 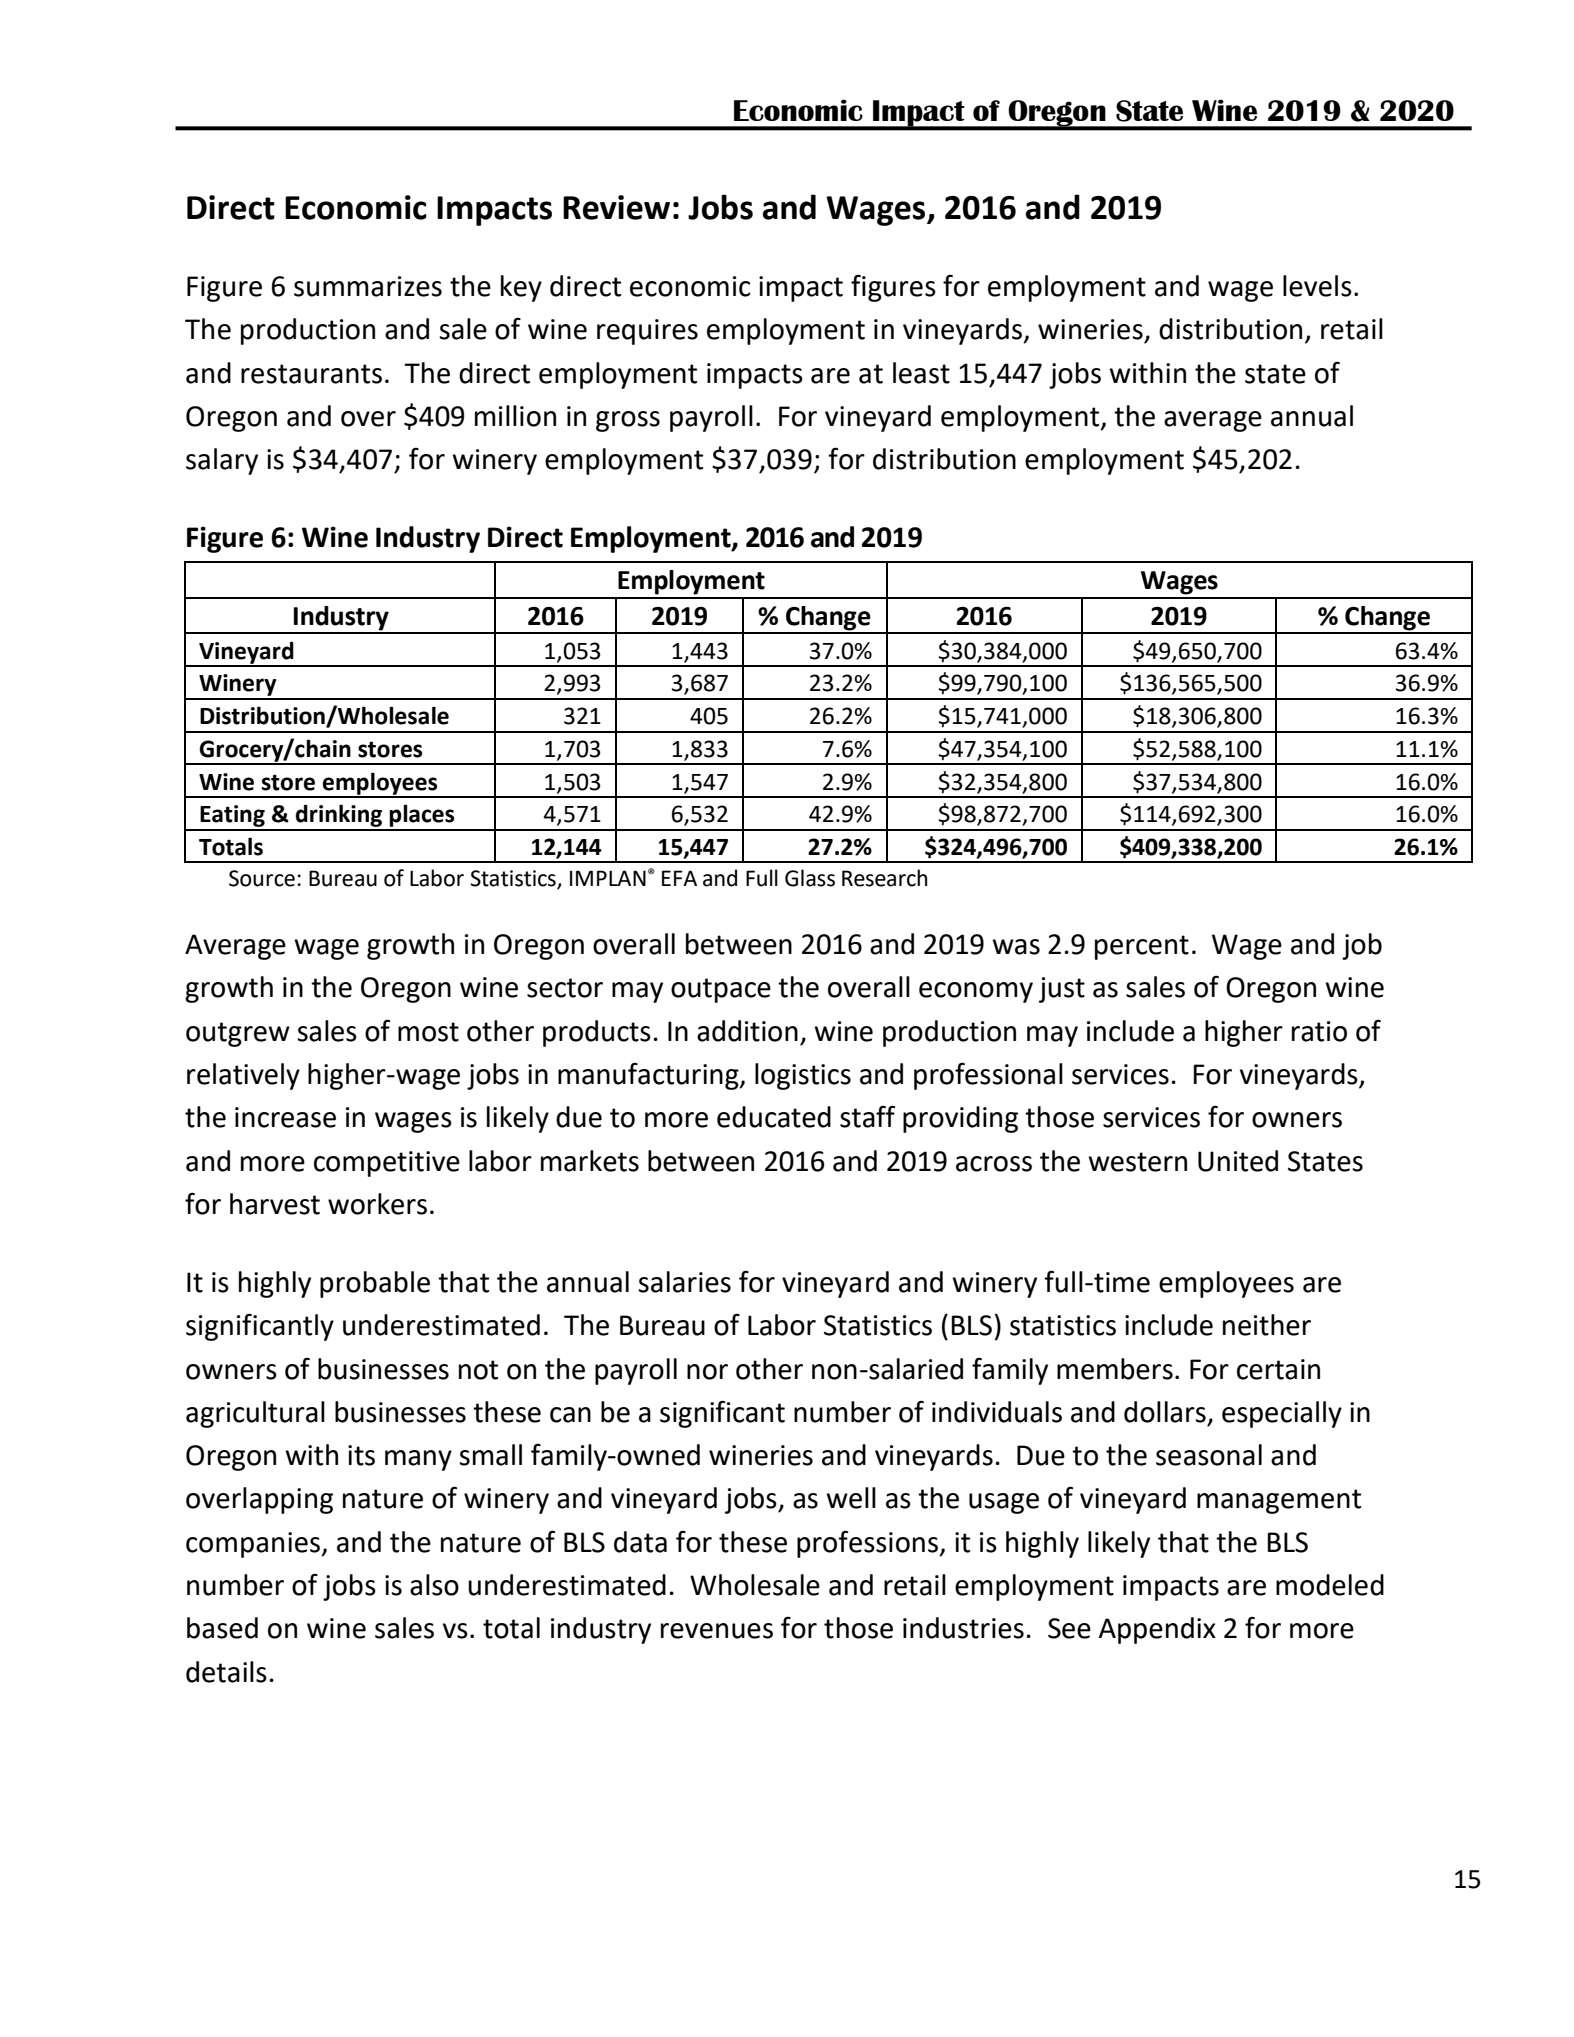 What do you see at coordinates (616, 207) in the document?
I see `Review` at bounding box center [616, 207].
